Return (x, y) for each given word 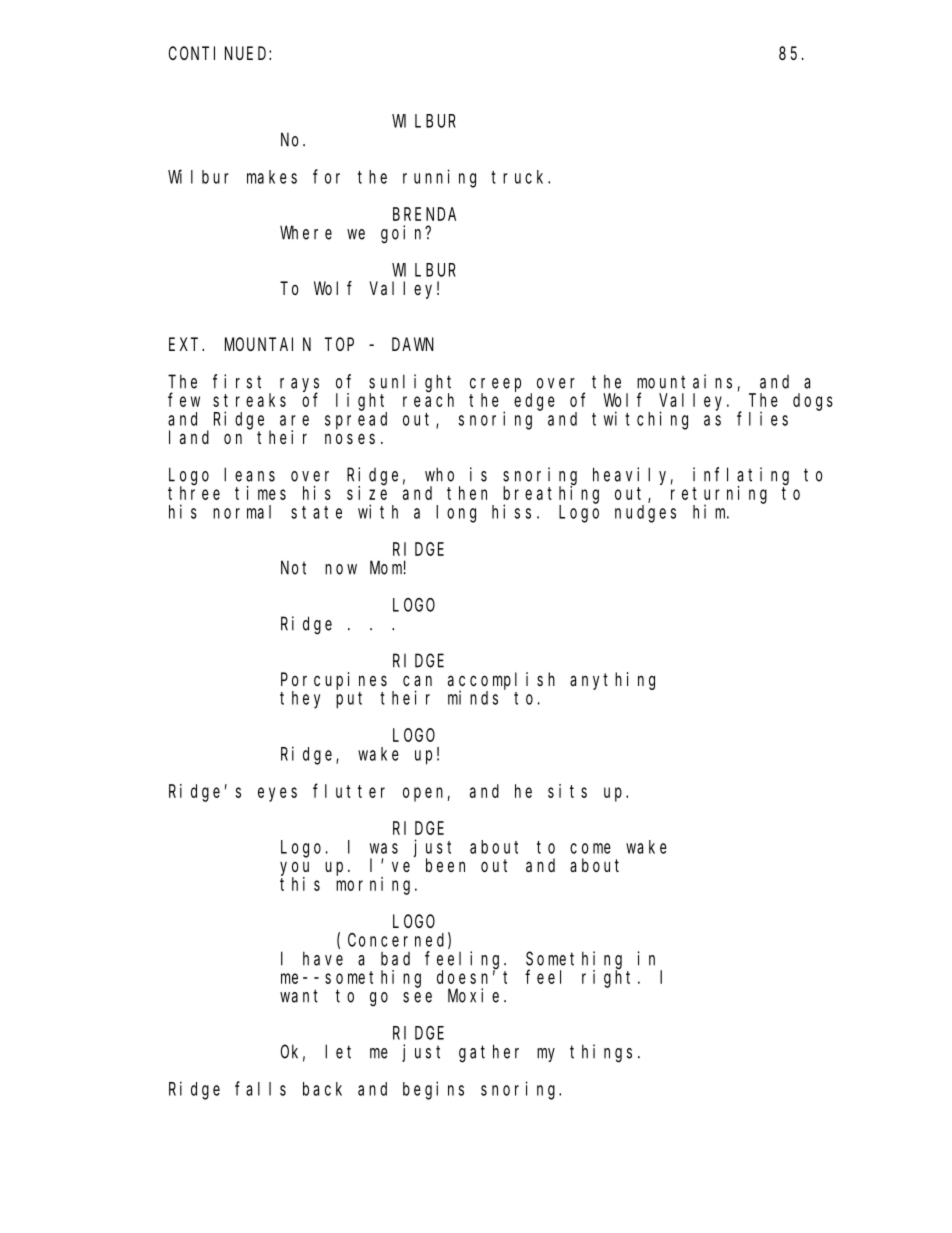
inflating (741, 477)
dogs (813, 402)
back (322, 1089)
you (294, 869)
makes (272, 177)
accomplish (501, 681)
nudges (645, 514)
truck (520, 177)
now (341, 569)
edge (534, 402)
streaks (249, 400)
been (445, 865)
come (590, 848)
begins (433, 1090)
